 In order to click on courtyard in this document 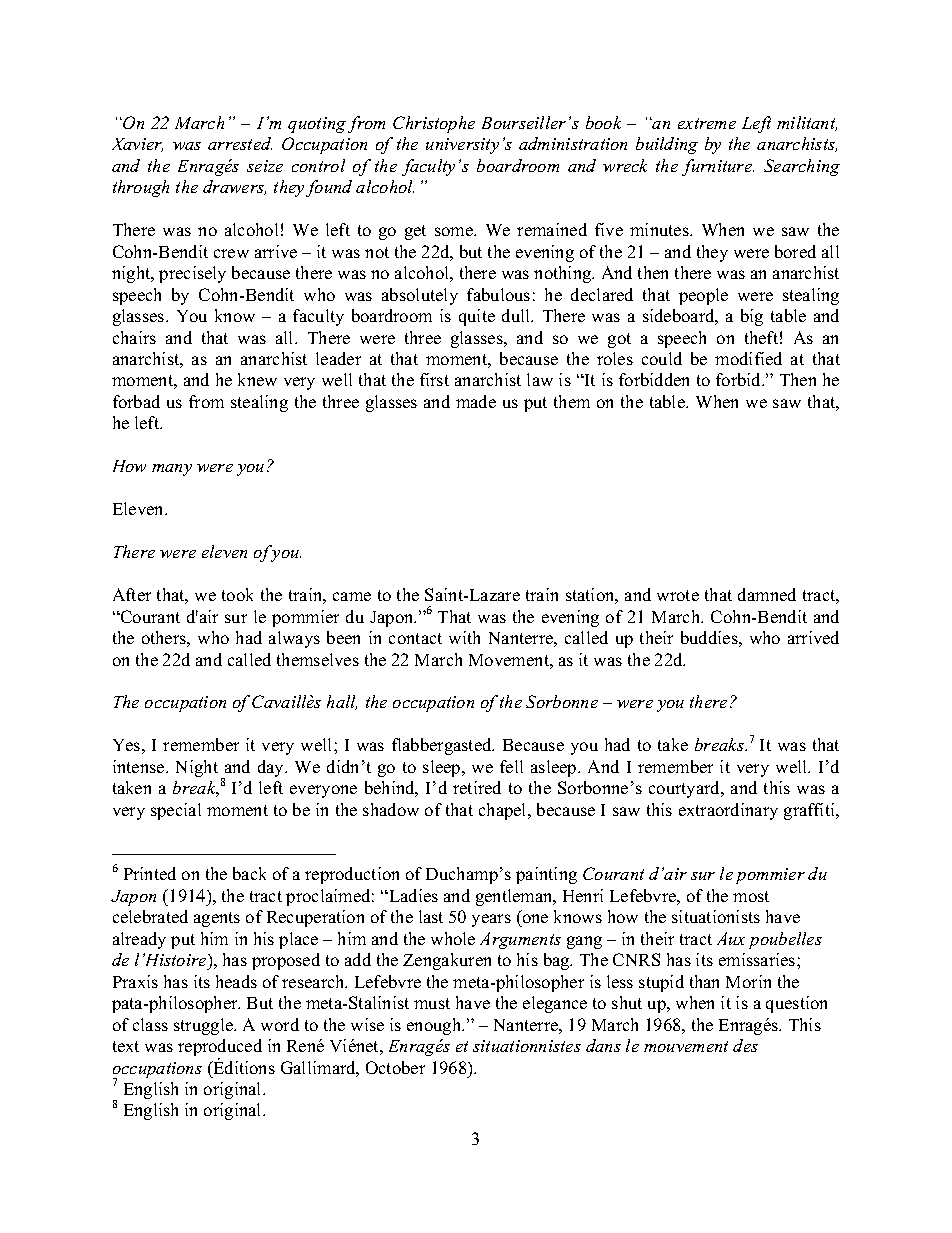, I will do `click(686, 789)`.
